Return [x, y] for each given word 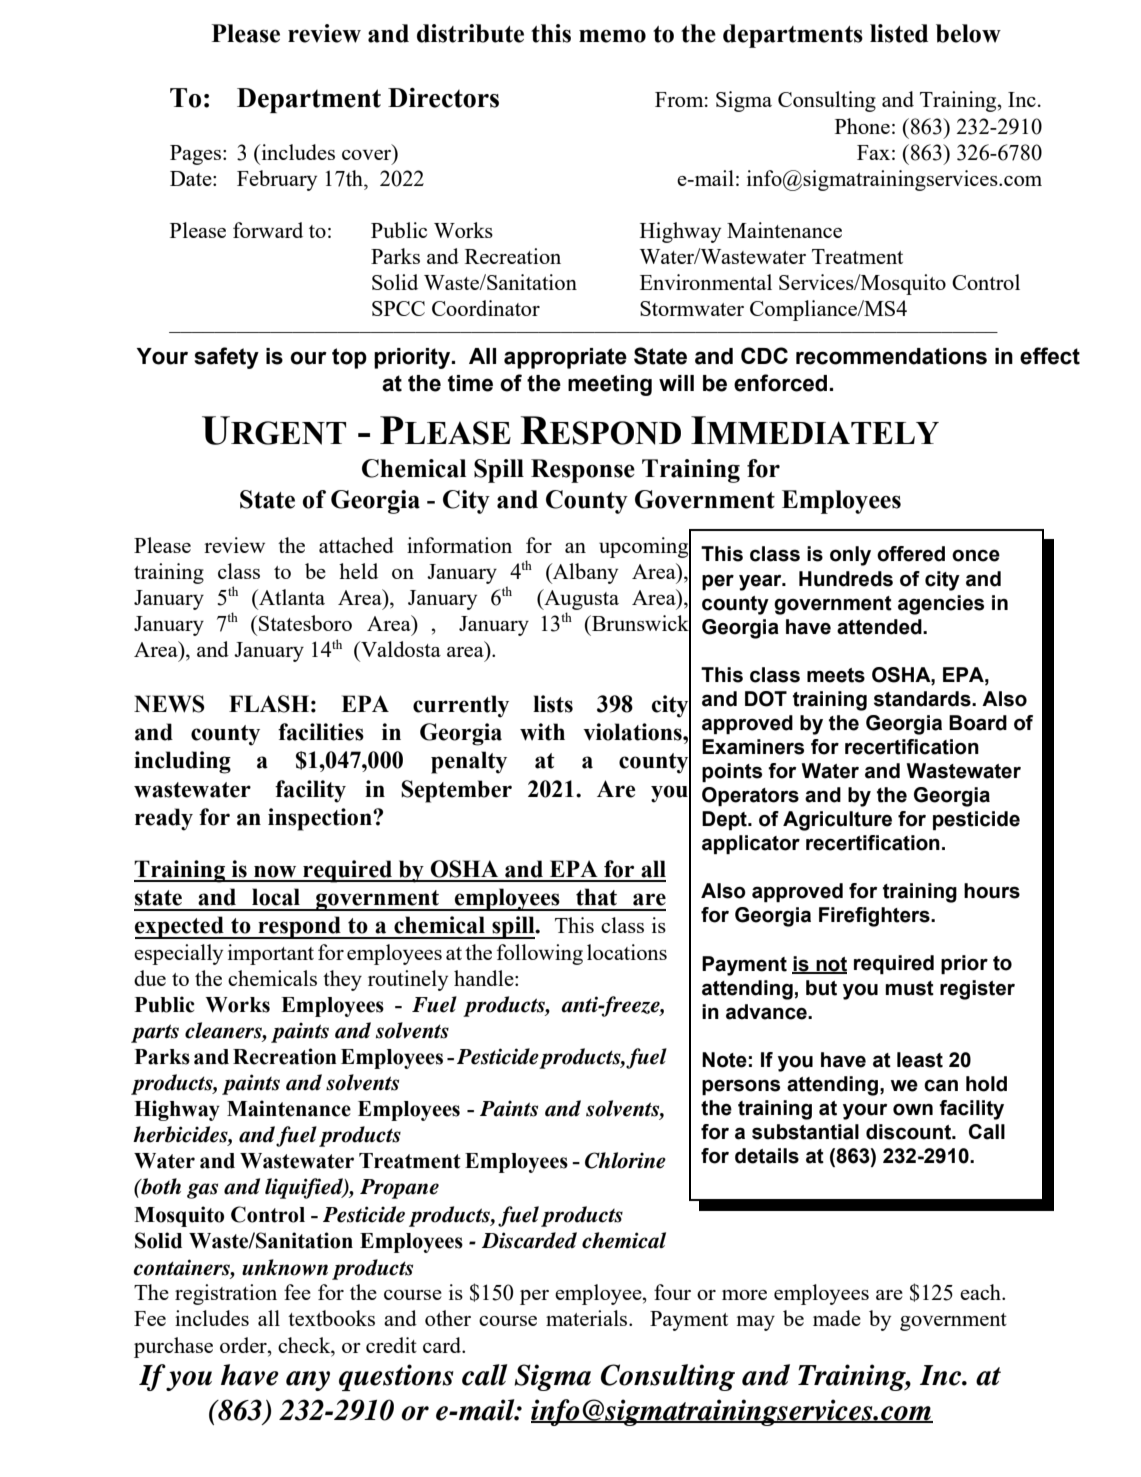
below [968, 33]
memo [612, 36]
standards [923, 699]
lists [553, 704]
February [277, 180]
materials [588, 1318]
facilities [321, 732]
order [244, 1345]
